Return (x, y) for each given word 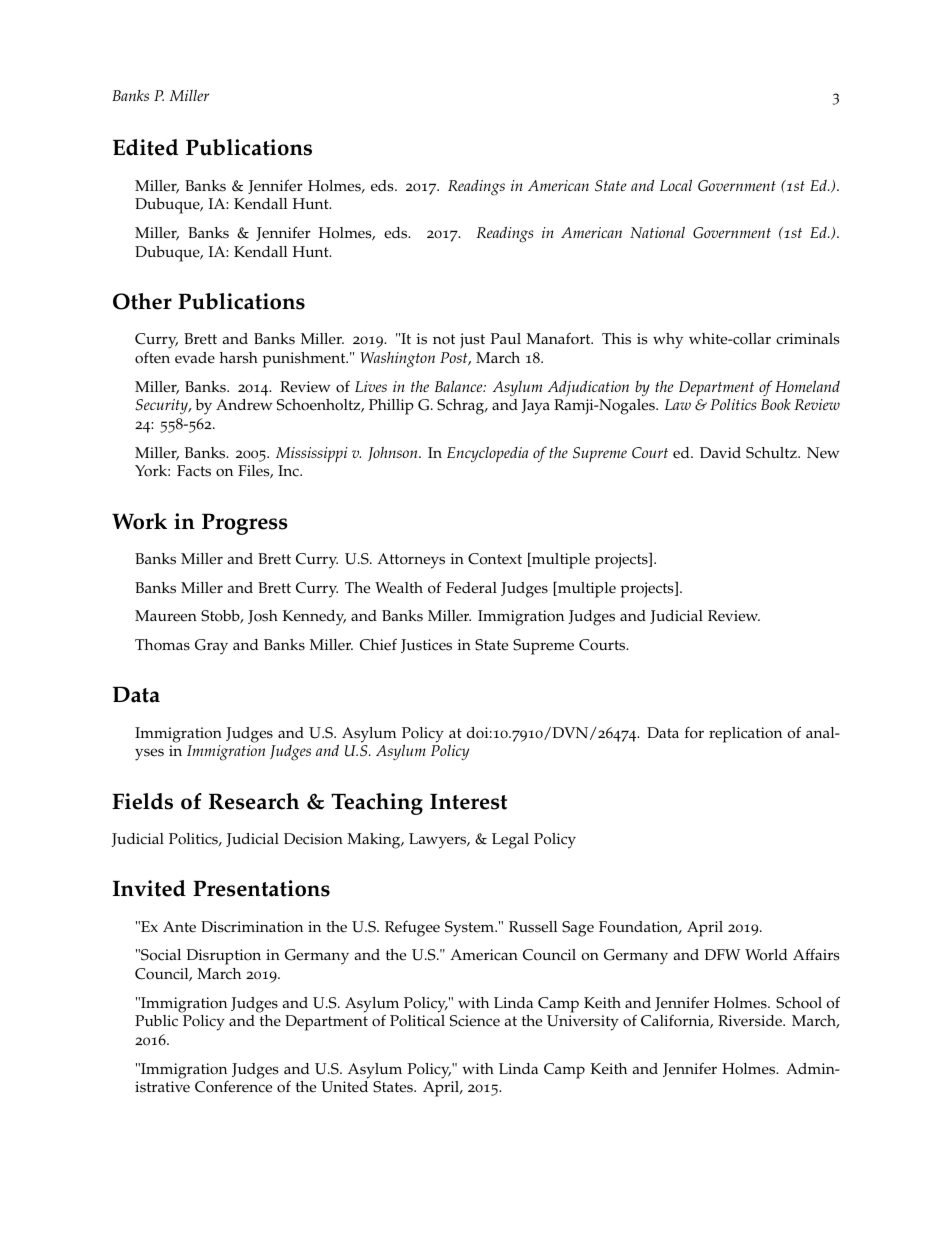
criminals (808, 339)
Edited (145, 147)
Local (676, 185)
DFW (722, 954)
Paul (506, 338)
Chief (378, 645)
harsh (239, 358)
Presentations (261, 888)
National (657, 232)
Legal (510, 841)
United (344, 1087)
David (720, 452)
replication (745, 735)
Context (495, 559)
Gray (211, 647)
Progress (245, 524)
